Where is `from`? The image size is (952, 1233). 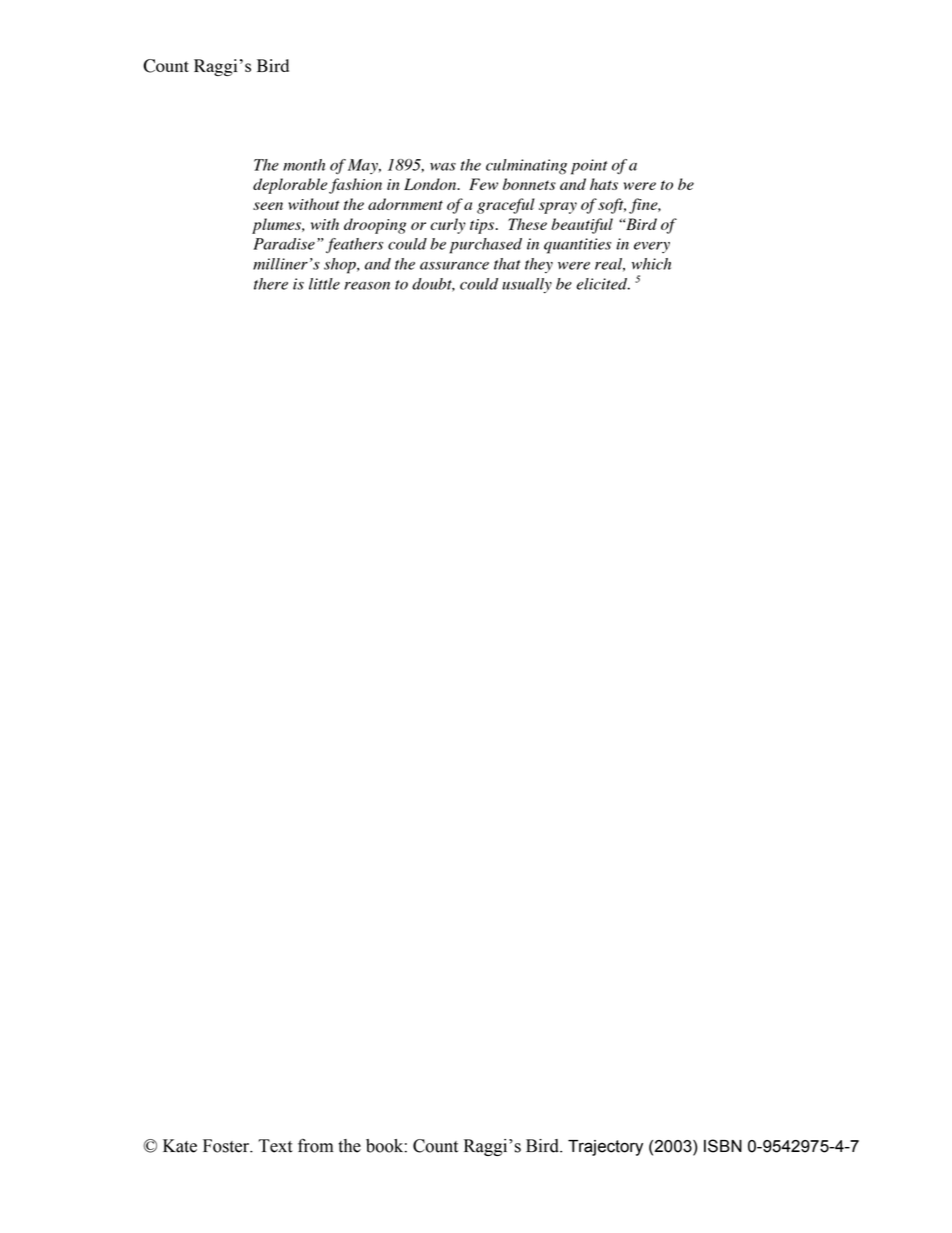 from is located at coordinates (315, 1145).
